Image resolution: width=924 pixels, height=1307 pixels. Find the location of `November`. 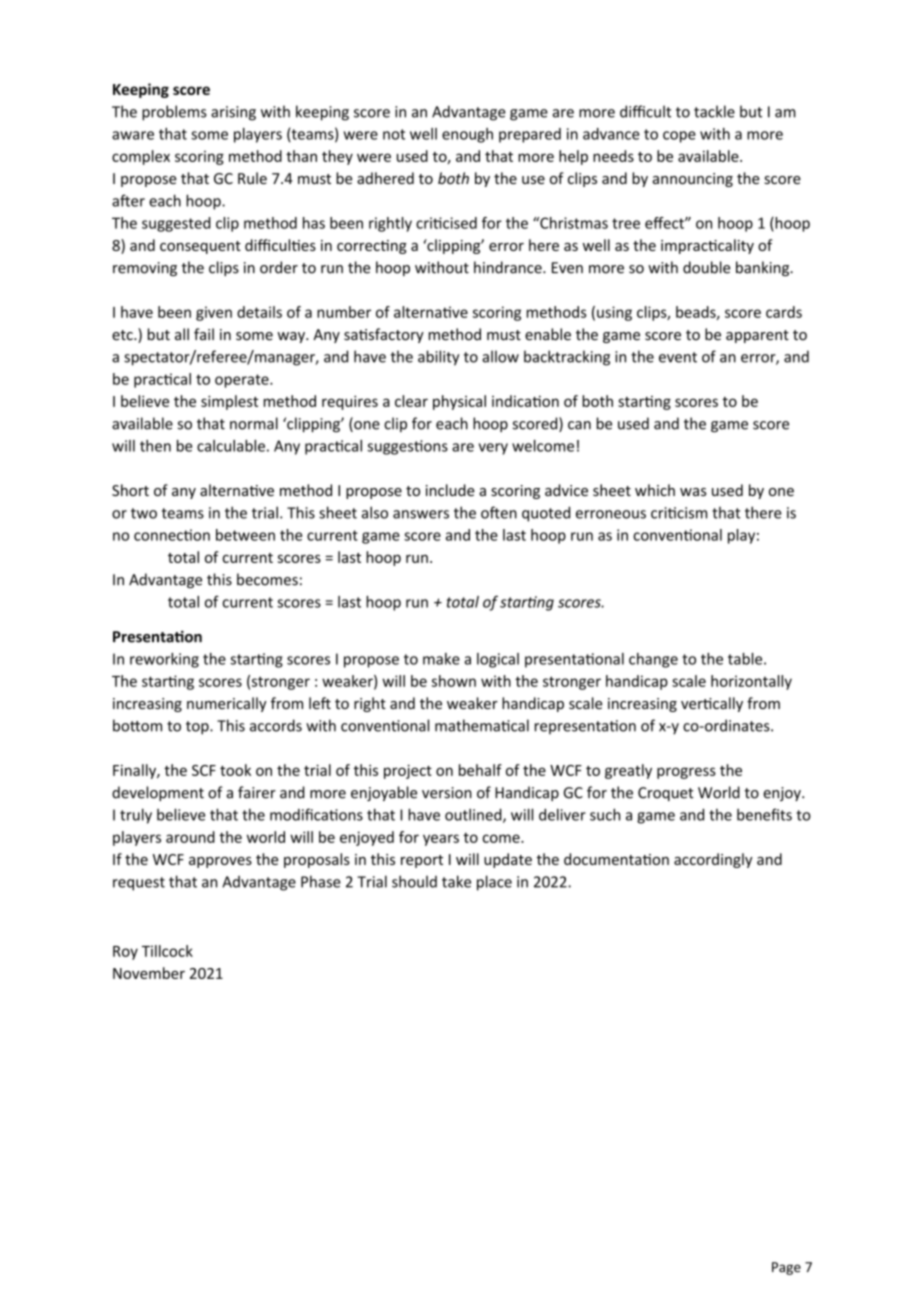

November is located at coordinates (149, 973).
